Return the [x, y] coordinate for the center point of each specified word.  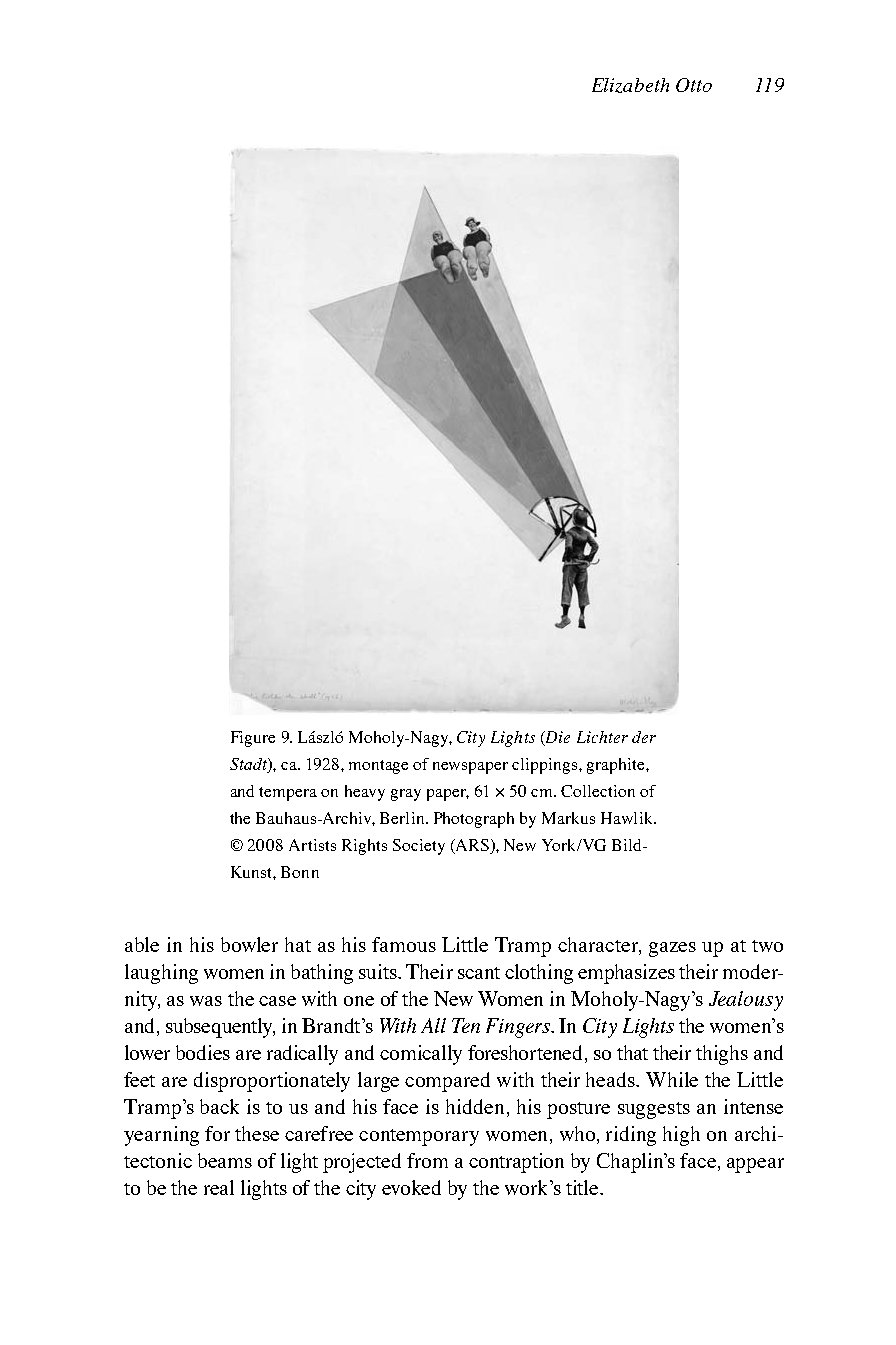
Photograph [474, 820]
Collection [598, 791]
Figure [253, 739]
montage [378, 767]
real [219, 1187]
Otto [694, 85]
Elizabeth [630, 85]
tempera [288, 794]
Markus [568, 818]
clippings [546, 766]
